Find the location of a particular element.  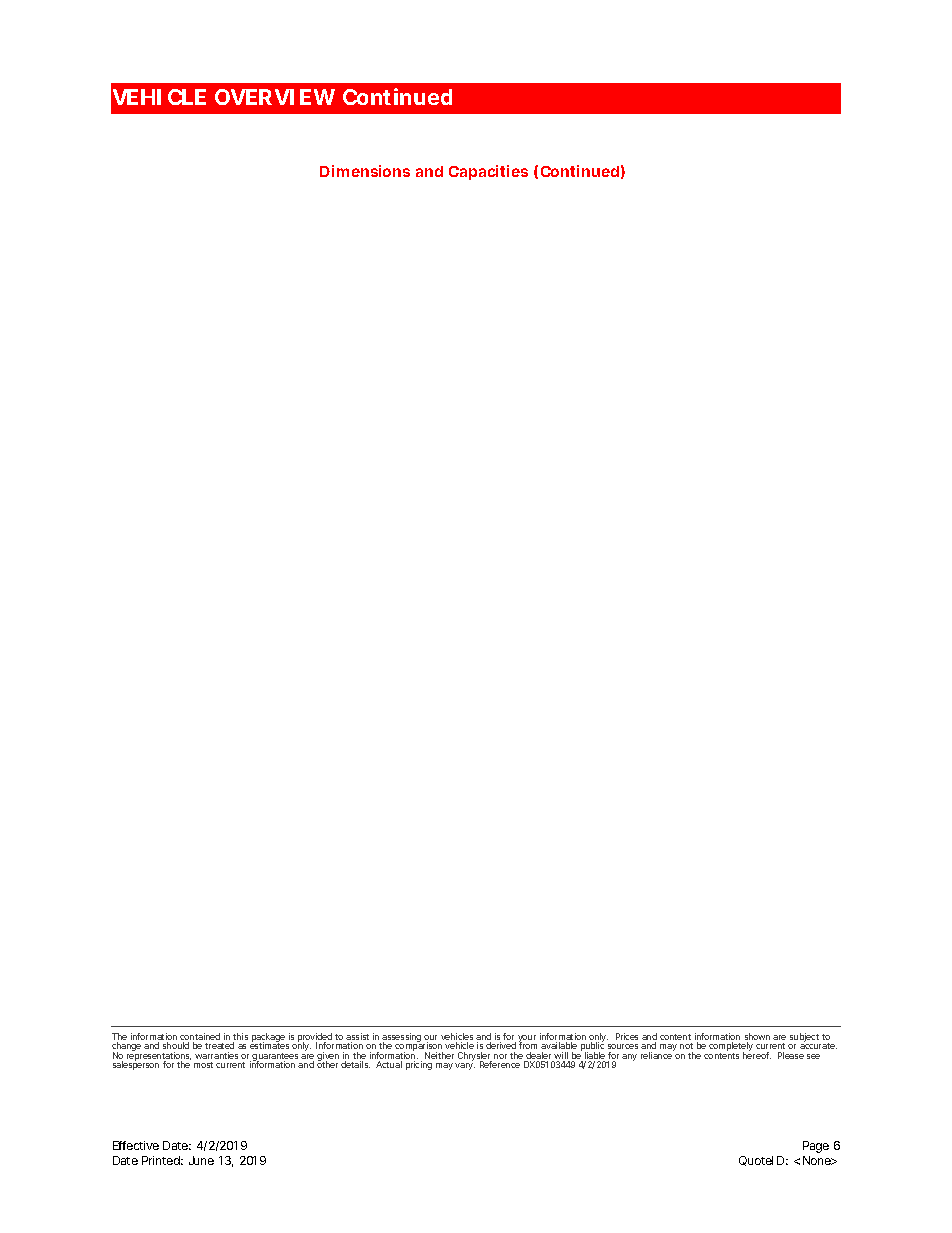

your is located at coordinates (527, 1040).
